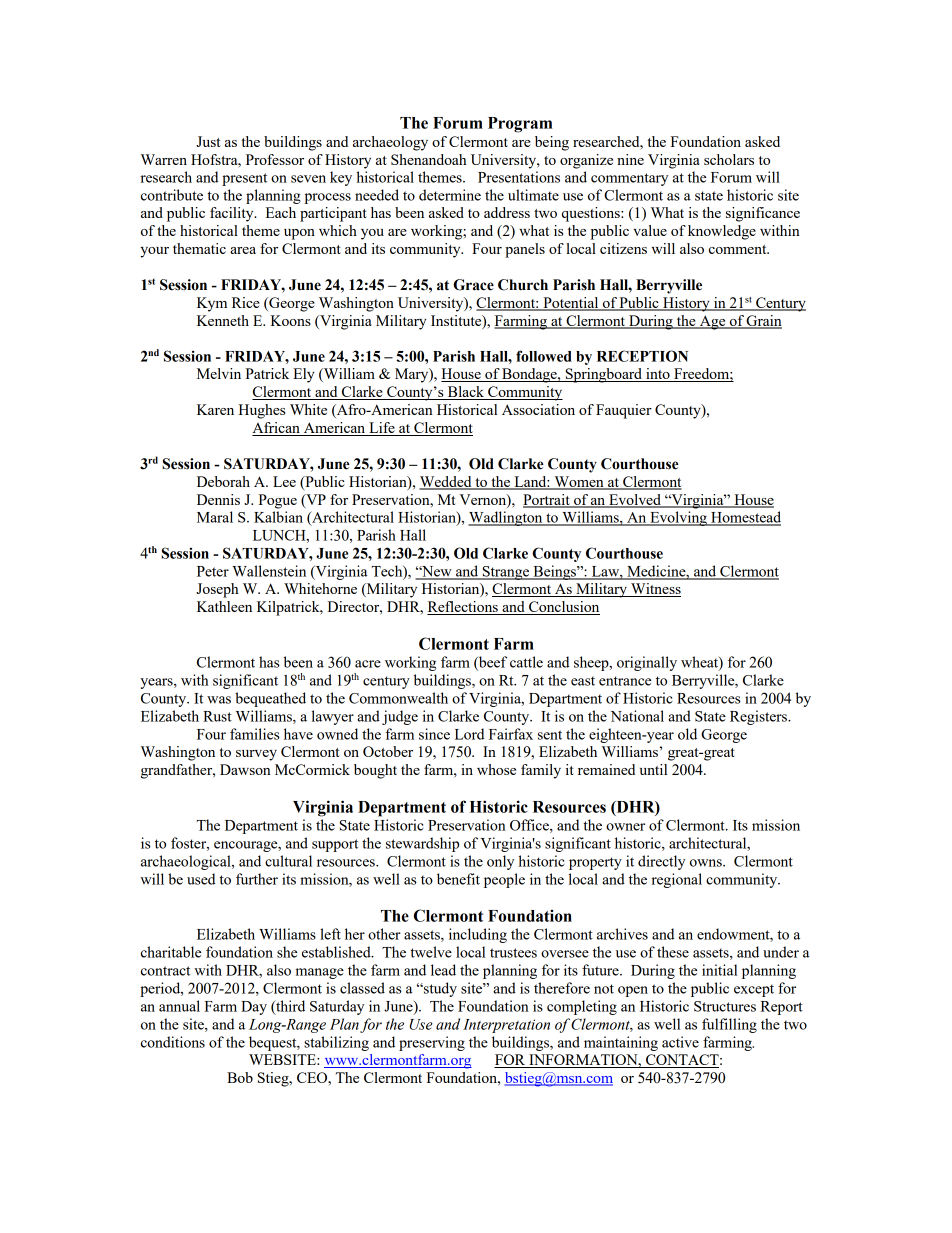  What do you see at coordinates (463, 608) in the document?
I see `Reflections` at bounding box center [463, 608].
